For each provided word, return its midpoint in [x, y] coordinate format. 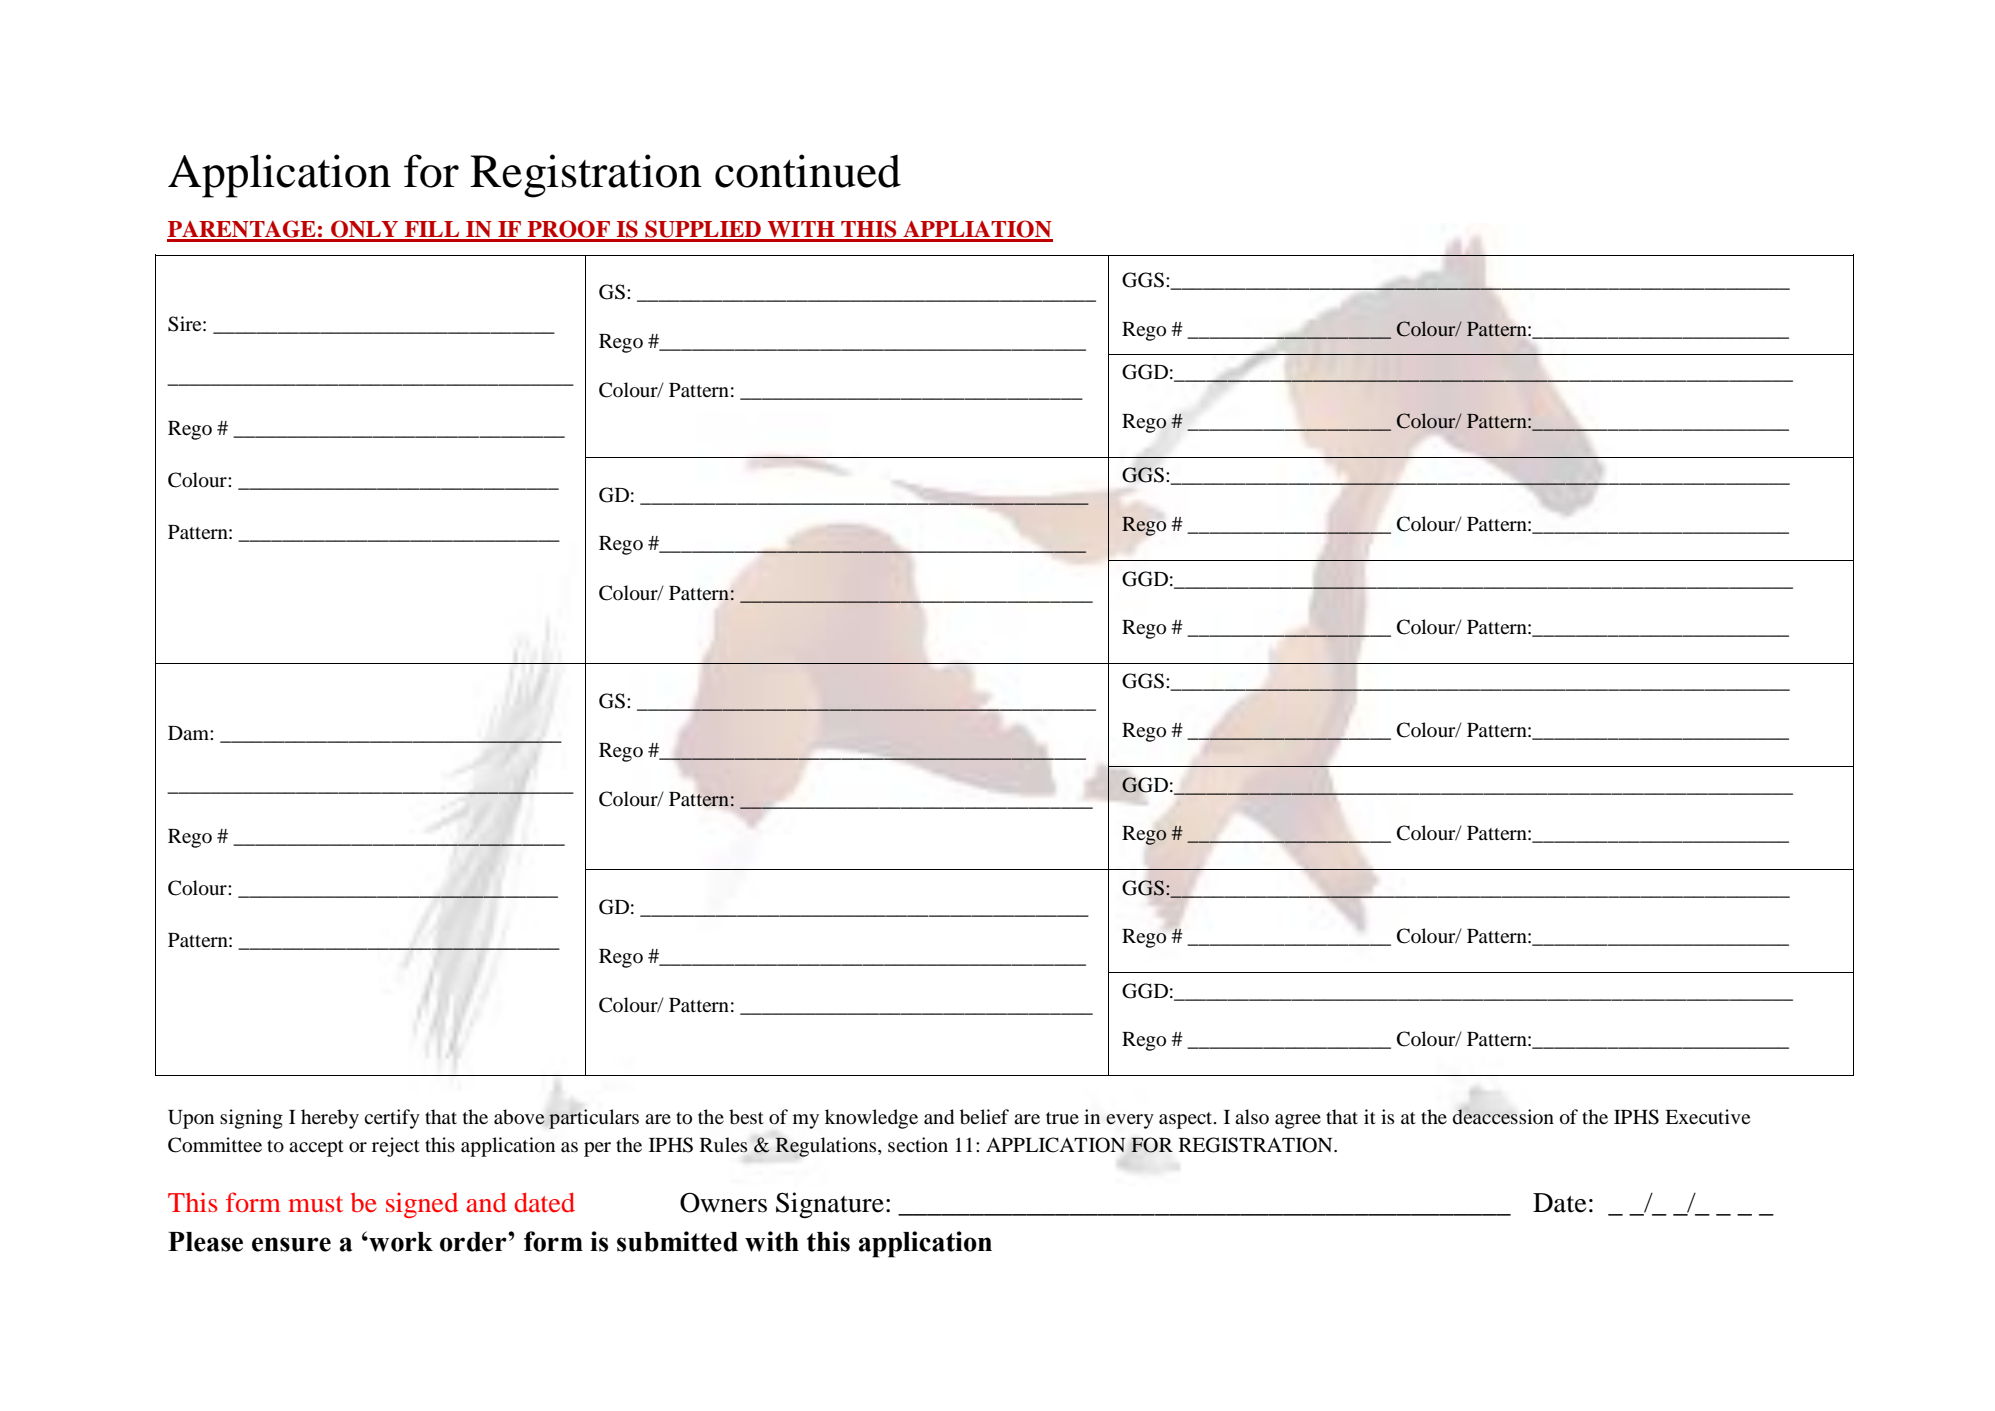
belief [984, 1117]
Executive [1707, 1116]
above [519, 1117]
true [1062, 1118]
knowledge [871, 1119]
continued [808, 171]
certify [392, 1119]
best [746, 1117]
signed [422, 1205]
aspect [1187, 1120]
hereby [330, 1119]
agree [1298, 1121]
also [1252, 1116]
